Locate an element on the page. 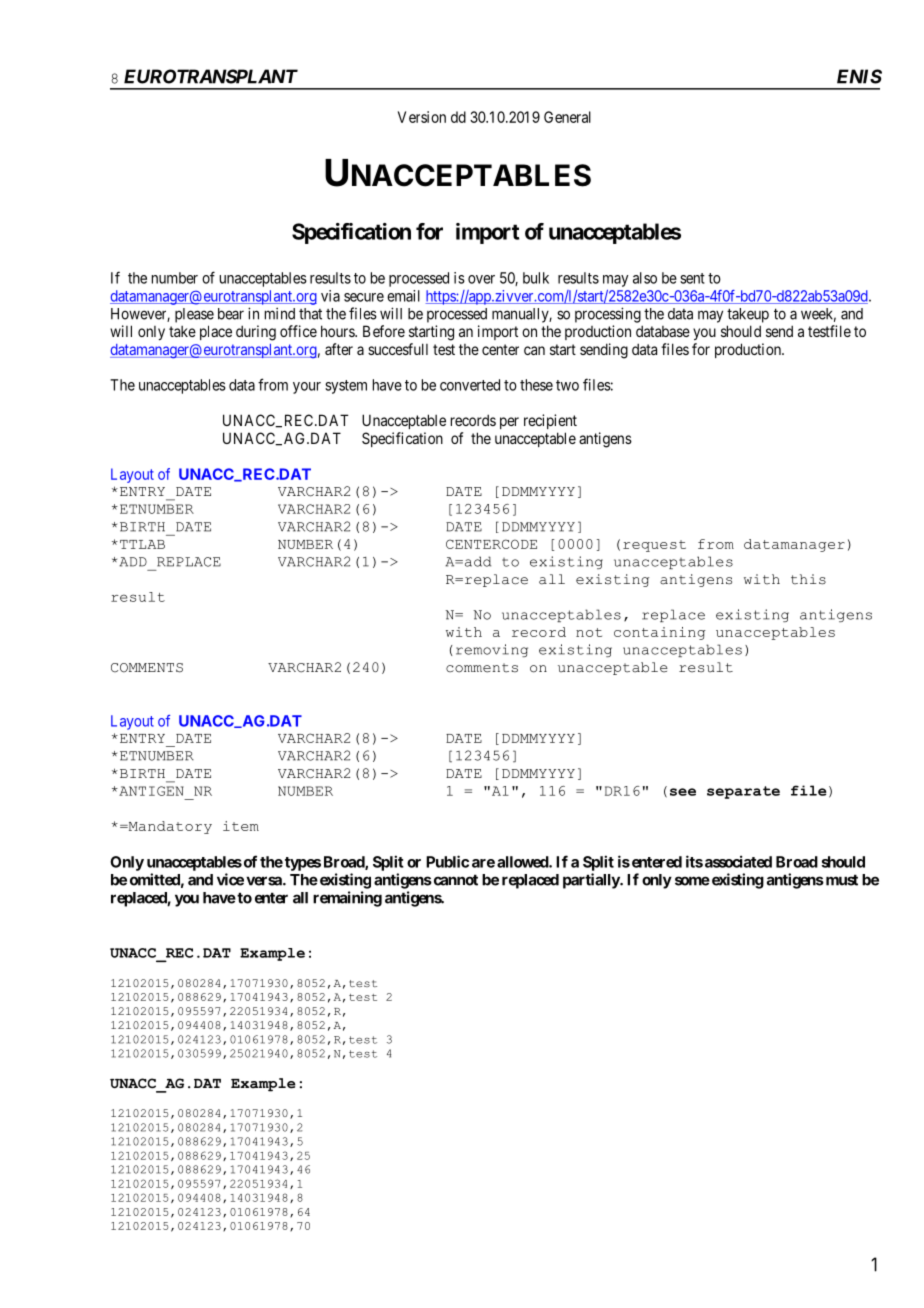  Version is located at coordinates (422, 117).
